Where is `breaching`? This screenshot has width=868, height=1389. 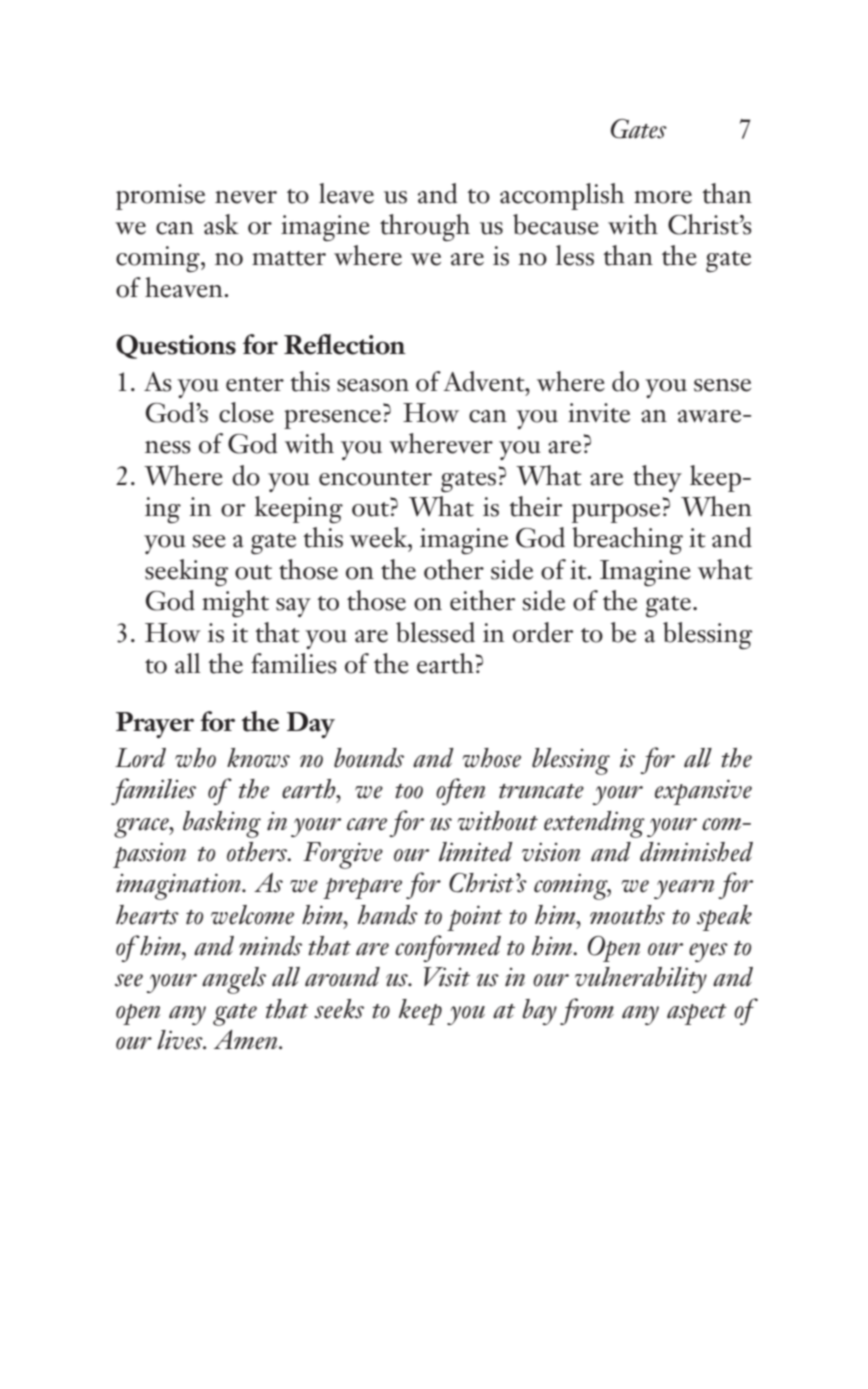 breaching is located at coordinates (627, 541).
